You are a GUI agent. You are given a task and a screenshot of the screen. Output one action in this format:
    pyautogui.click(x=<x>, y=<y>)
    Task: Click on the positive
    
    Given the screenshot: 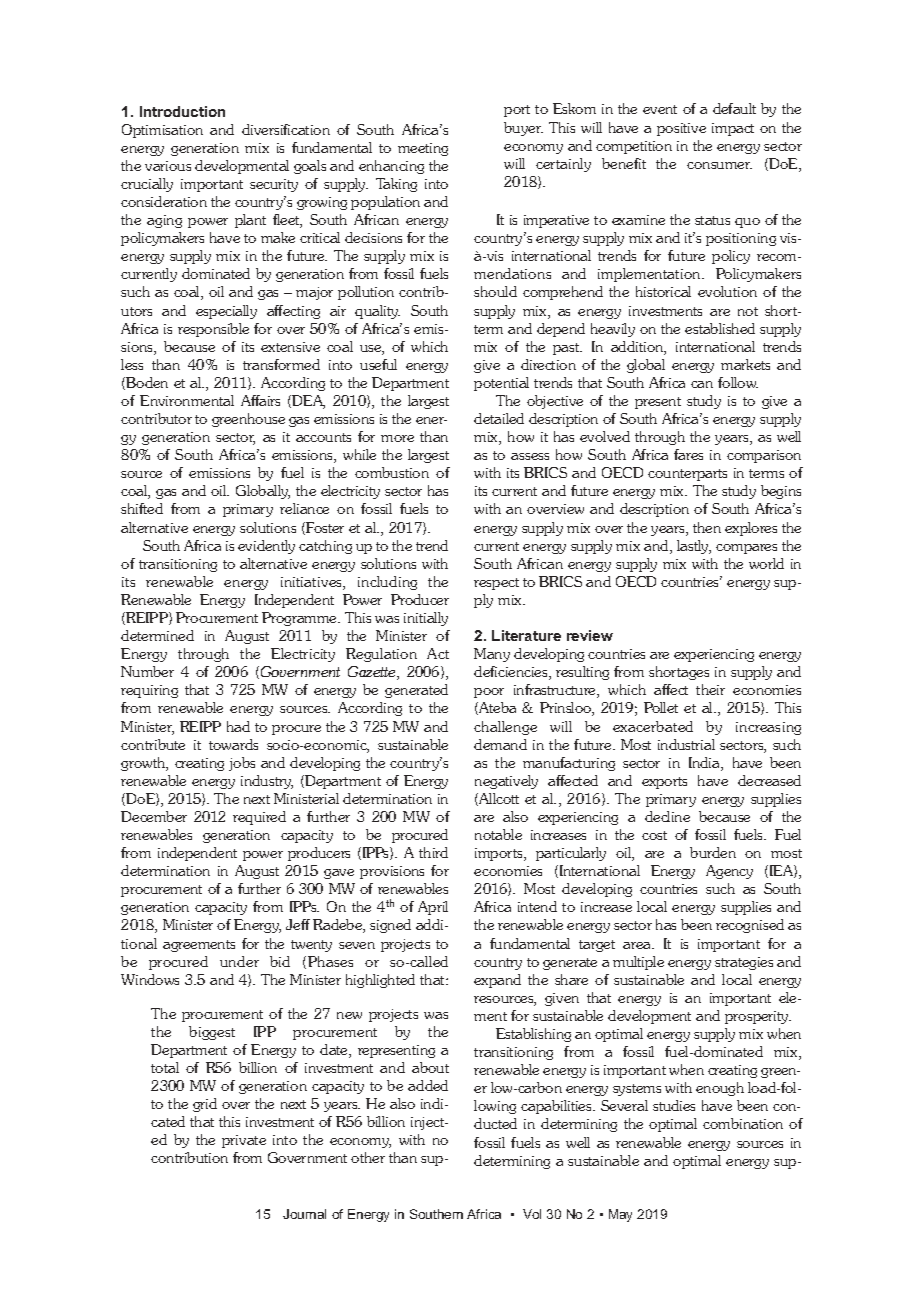 What is the action you would take?
    pyautogui.click(x=681, y=129)
